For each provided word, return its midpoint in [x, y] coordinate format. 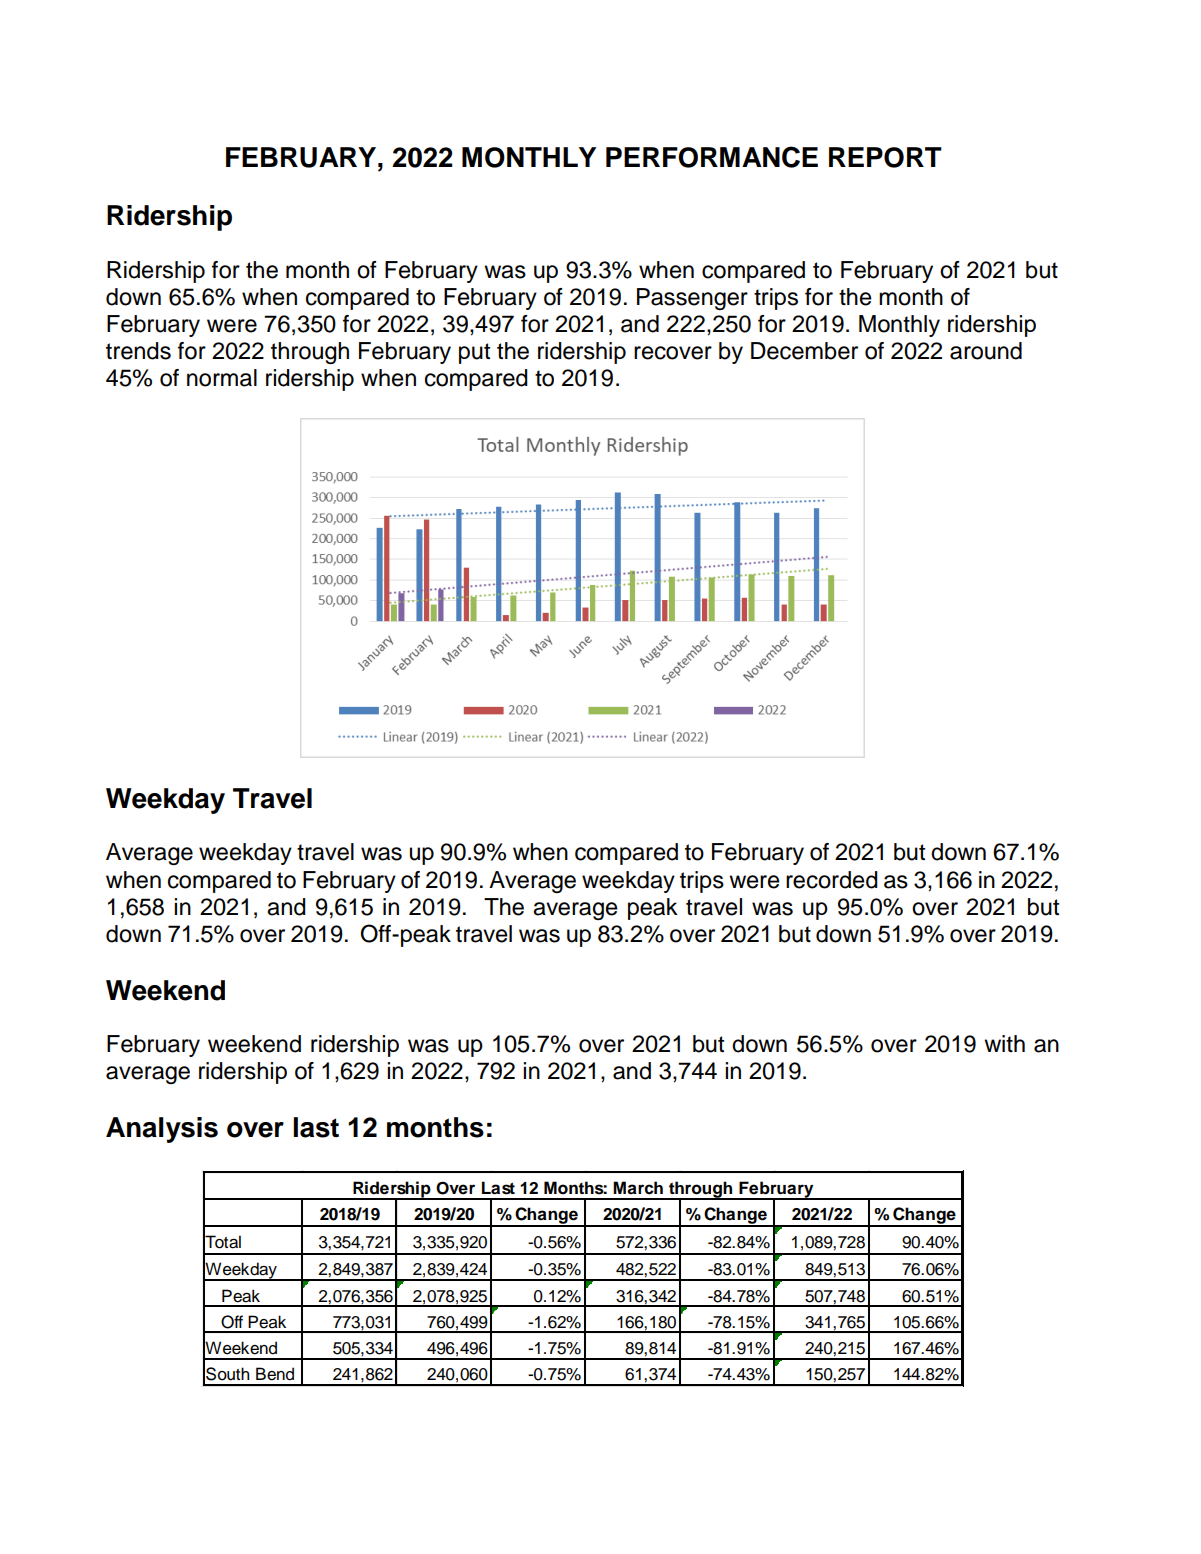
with [1004, 1043]
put [474, 353]
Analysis [162, 1130]
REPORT [885, 157]
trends [138, 351]
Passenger [692, 299]
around [986, 351]
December [804, 351]
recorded [832, 880]
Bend [275, 1374]
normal [222, 378]
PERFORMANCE [712, 157]
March [638, 1188]
